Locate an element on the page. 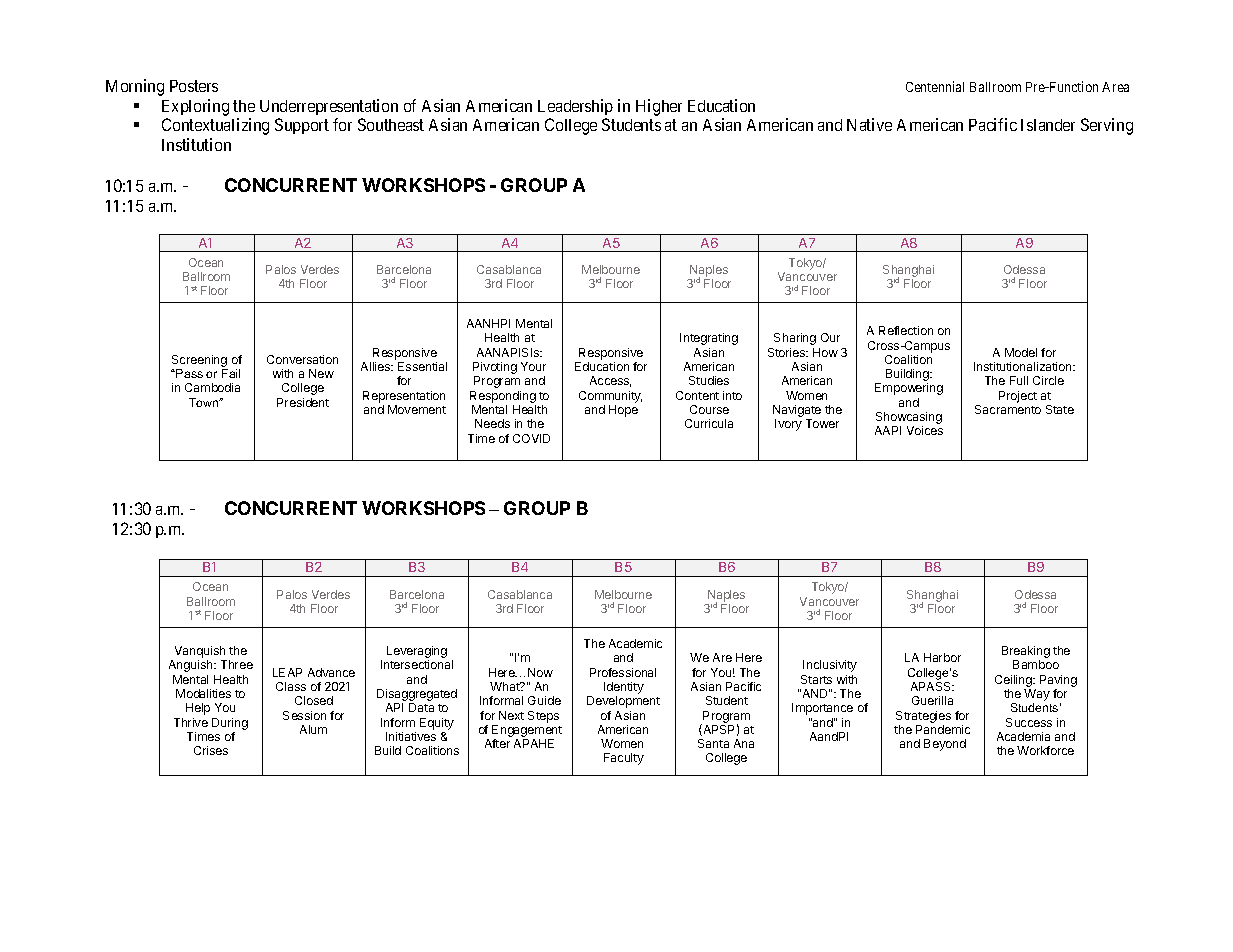 This page has height=952, width=1233. Sacramento is located at coordinates (1008, 409).
